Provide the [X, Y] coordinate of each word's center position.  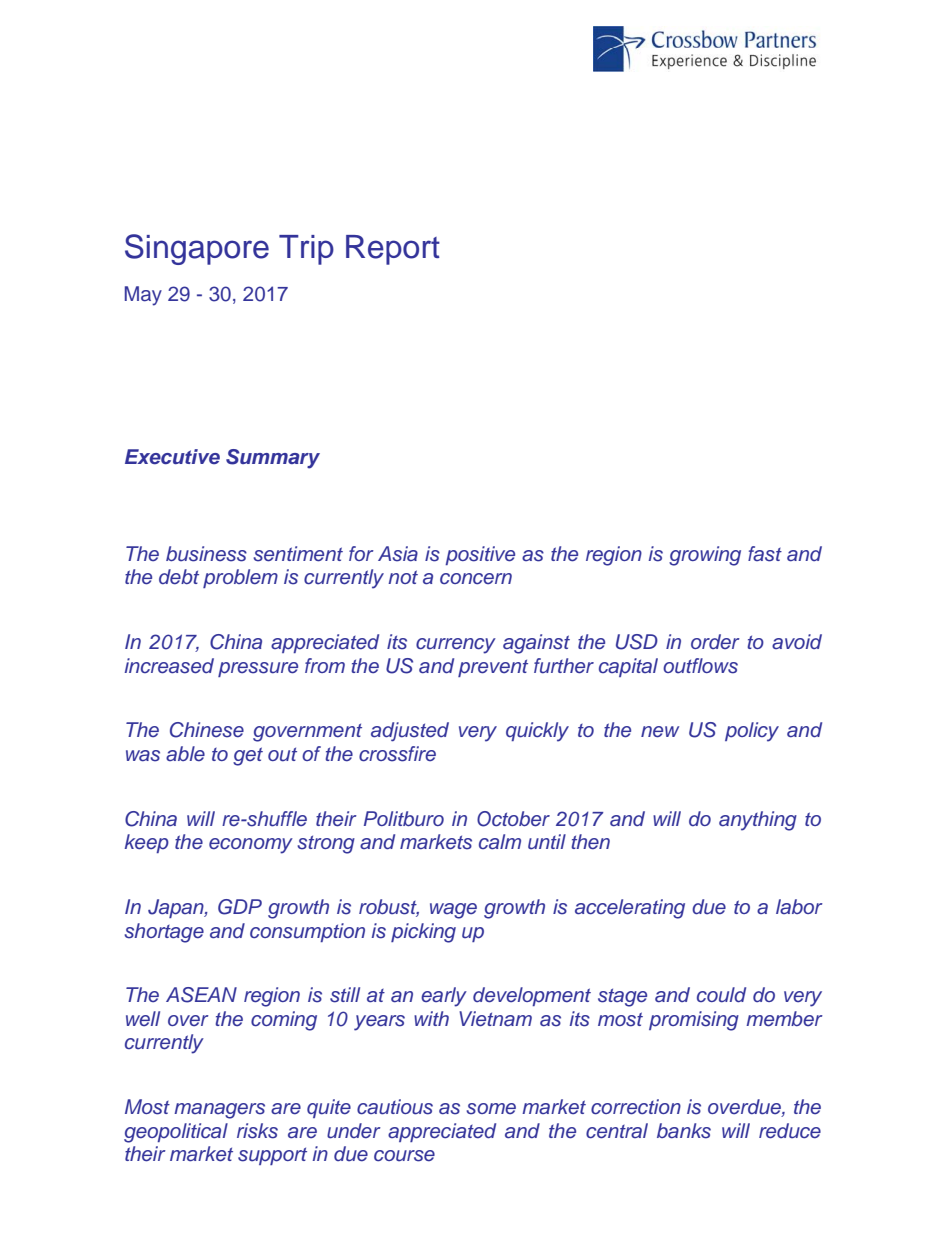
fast [765, 554]
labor [799, 906]
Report [393, 250]
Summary [273, 459]
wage [453, 911]
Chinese [207, 730]
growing [705, 556]
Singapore [197, 249]
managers [219, 1111]
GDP [240, 907]
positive [480, 555]
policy [752, 732]
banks [684, 1131]
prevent [493, 668]
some [491, 1109]
